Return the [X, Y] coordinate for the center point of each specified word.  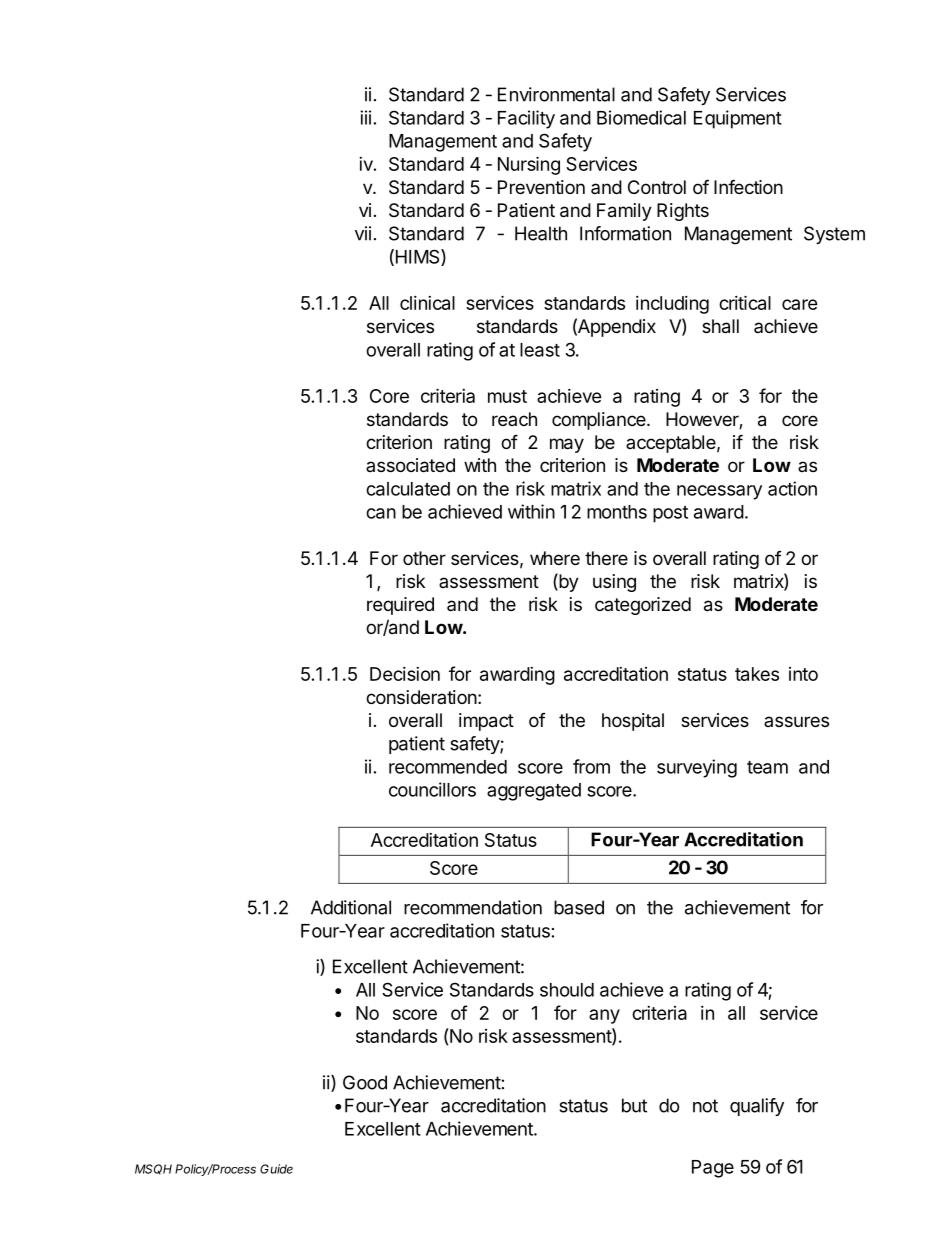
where [555, 558]
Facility [526, 119]
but [634, 1105]
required [400, 606]
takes [757, 674]
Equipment [738, 119]
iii [365, 117]
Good [365, 1082]
